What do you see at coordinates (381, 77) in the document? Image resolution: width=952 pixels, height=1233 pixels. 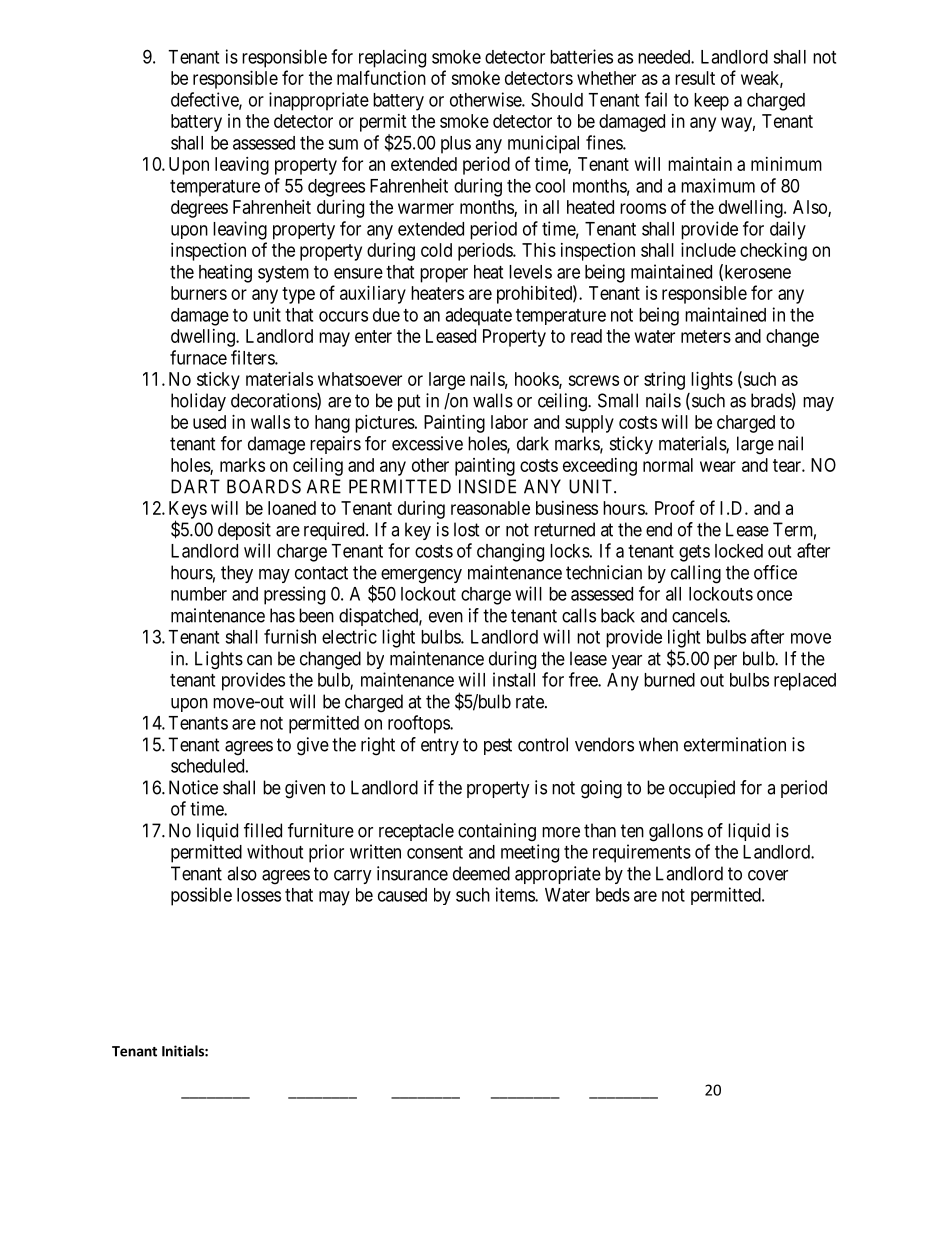 I see `malfunction` at bounding box center [381, 77].
